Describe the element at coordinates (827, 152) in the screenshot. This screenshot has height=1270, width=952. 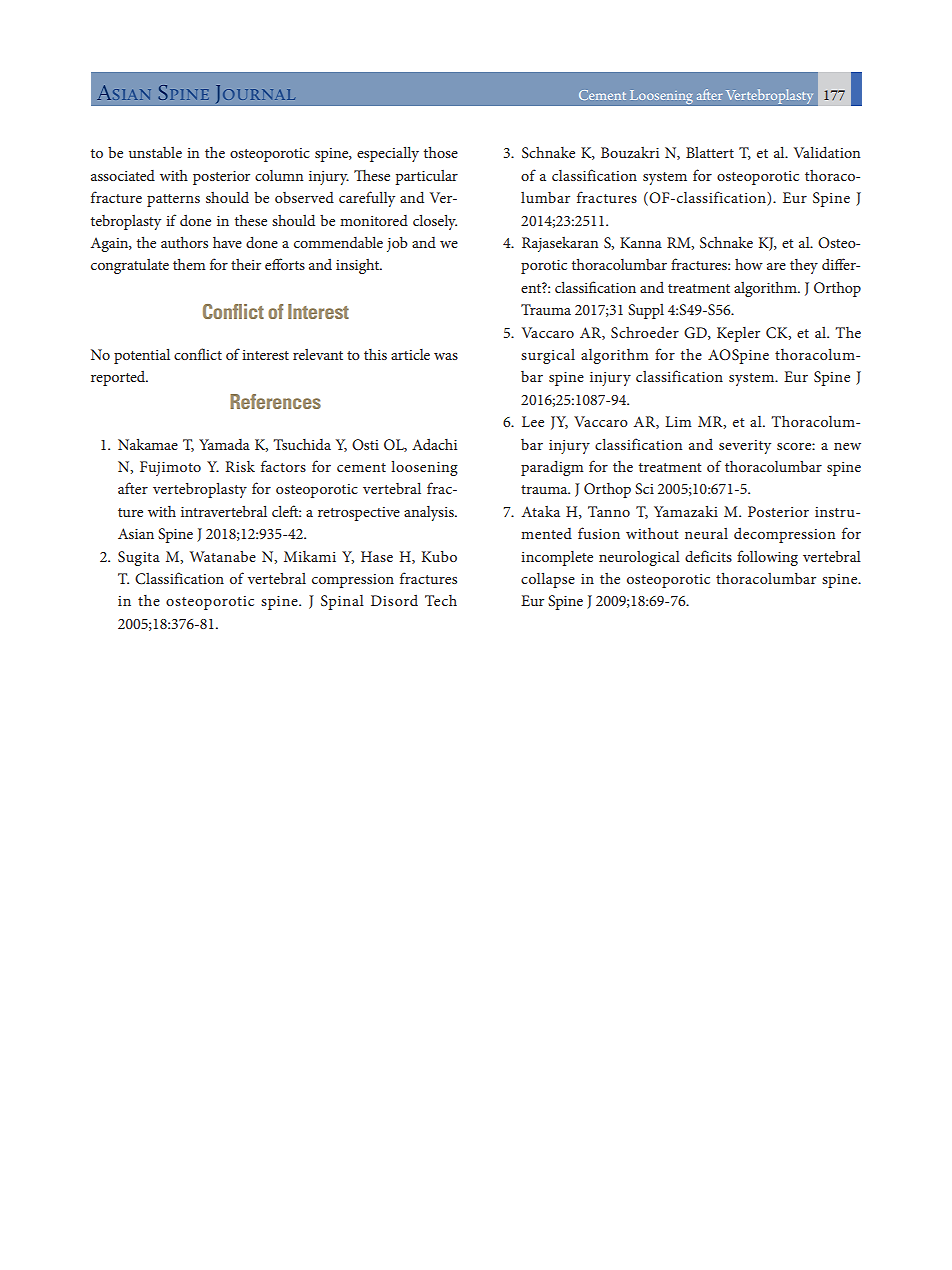
I see `Validation` at that location.
